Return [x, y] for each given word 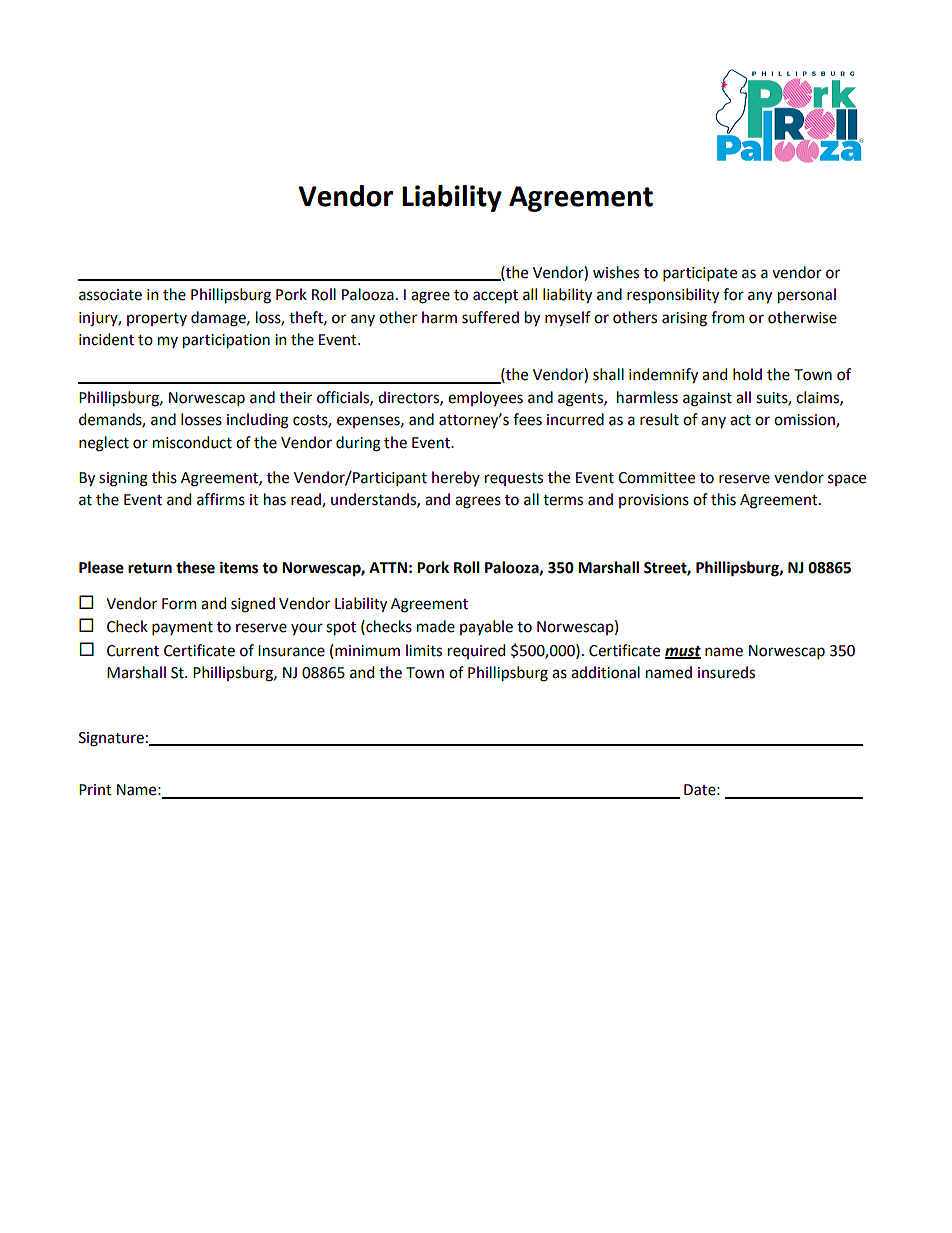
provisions [654, 501]
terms [563, 500]
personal [807, 295]
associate [110, 295]
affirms [221, 499]
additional [605, 672]
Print [95, 790]
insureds [726, 672]
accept [495, 296]
